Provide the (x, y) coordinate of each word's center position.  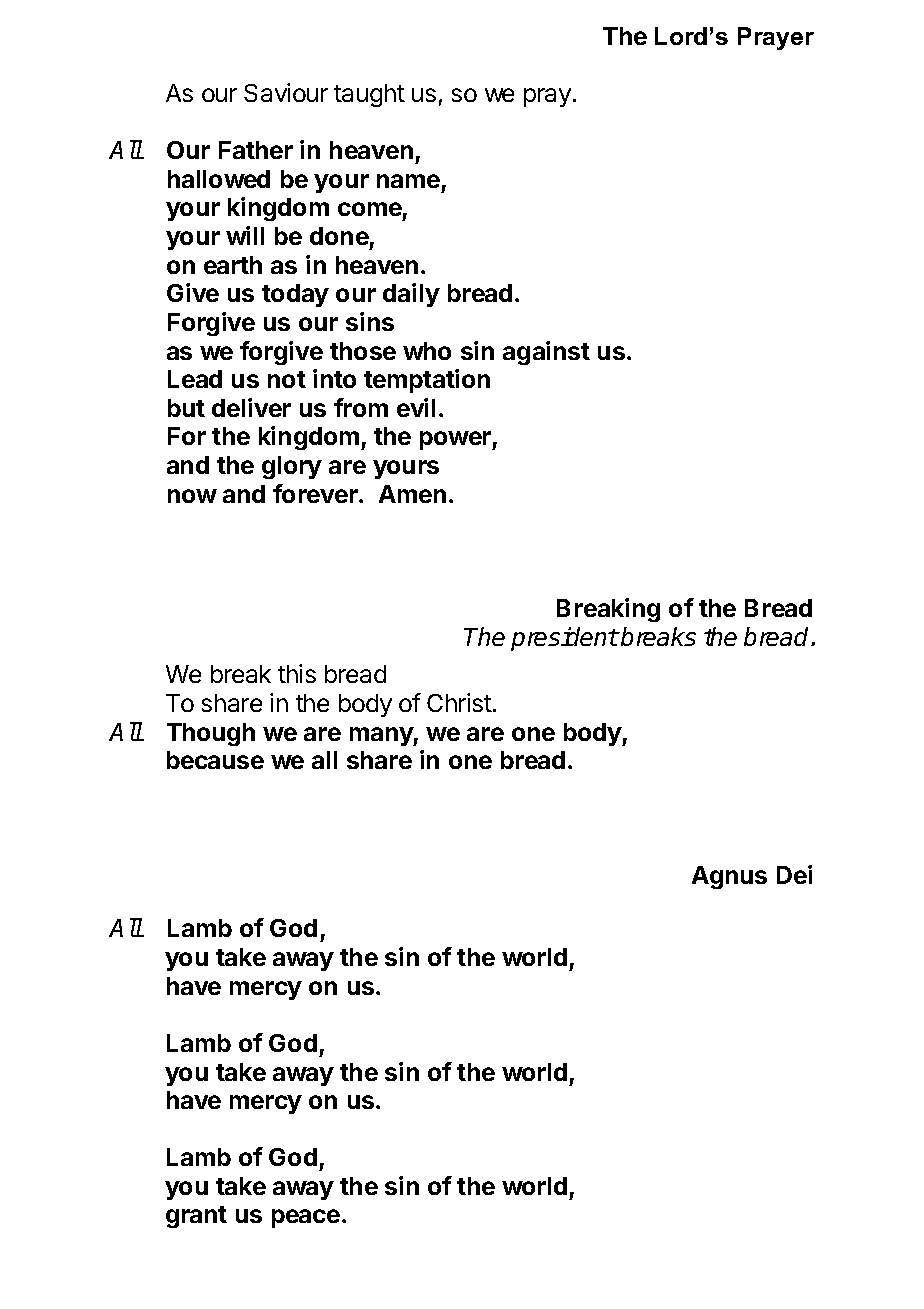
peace (306, 1218)
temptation (427, 381)
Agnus (729, 877)
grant (196, 1217)
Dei (794, 874)
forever (316, 493)
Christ (459, 702)
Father (256, 150)
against (546, 353)
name (408, 181)
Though (211, 734)
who (427, 351)
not (287, 379)
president (565, 639)
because (215, 760)
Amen (412, 494)
